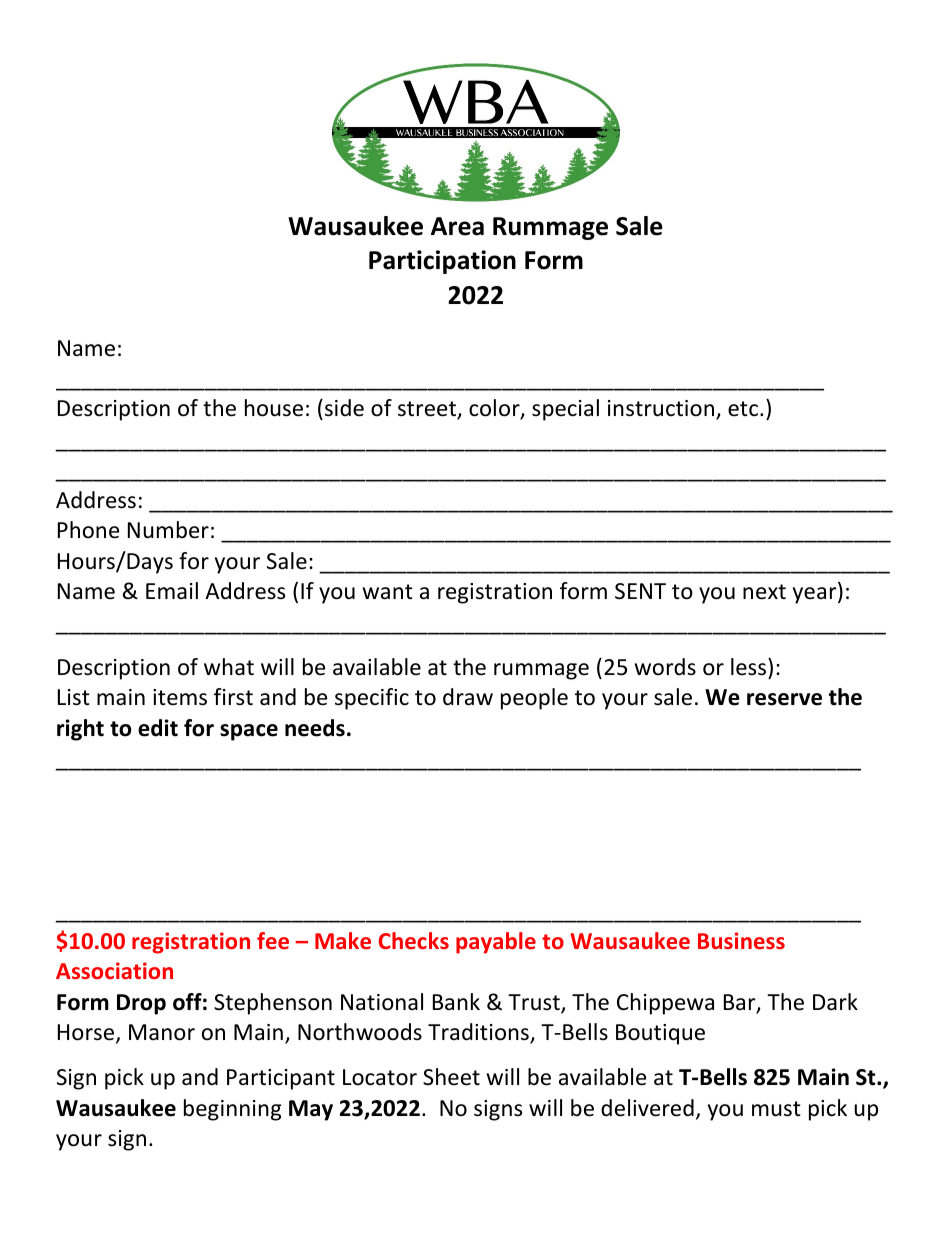  What do you see at coordinates (468, 697) in the screenshot?
I see `draw` at bounding box center [468, 697].
